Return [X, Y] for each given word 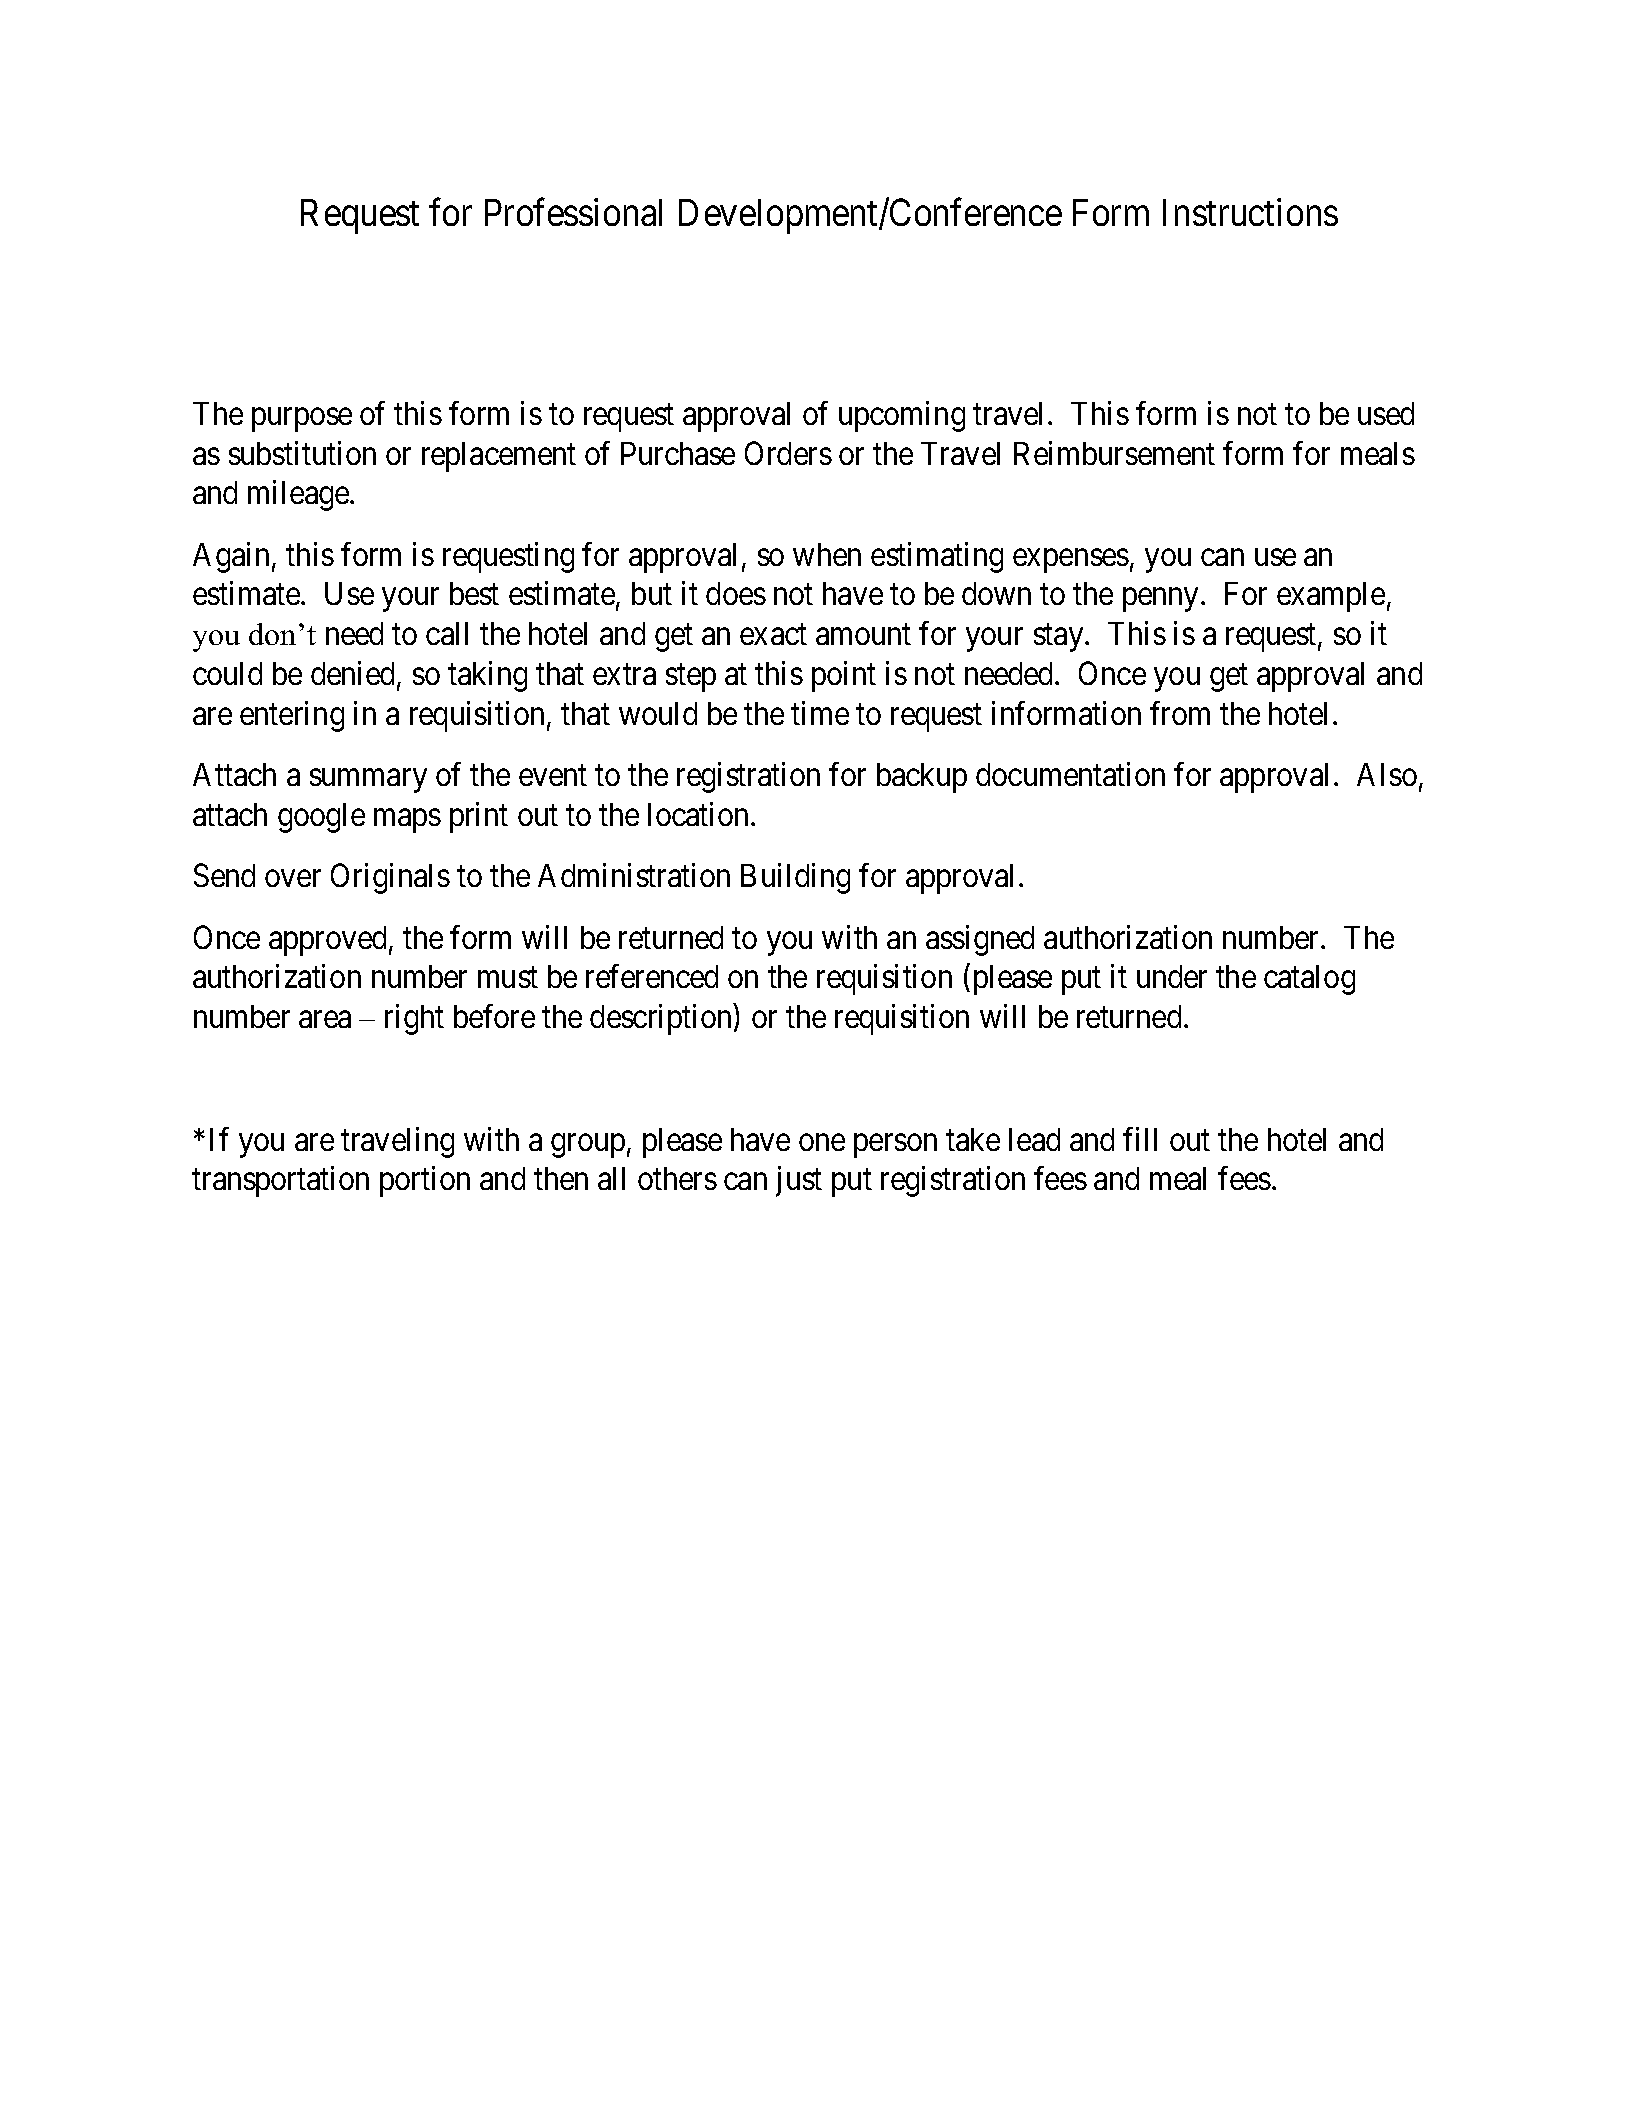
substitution [302, 453]
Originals [390, 878]
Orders [788, 453]
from [1180, 713]
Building [795, 878]
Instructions [1250, 212]
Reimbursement [1114, 453]
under [1172, 976]
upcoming [902, 416]
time [820, 713]
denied [354, 675]
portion [425, 1181]
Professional [573, 212]
